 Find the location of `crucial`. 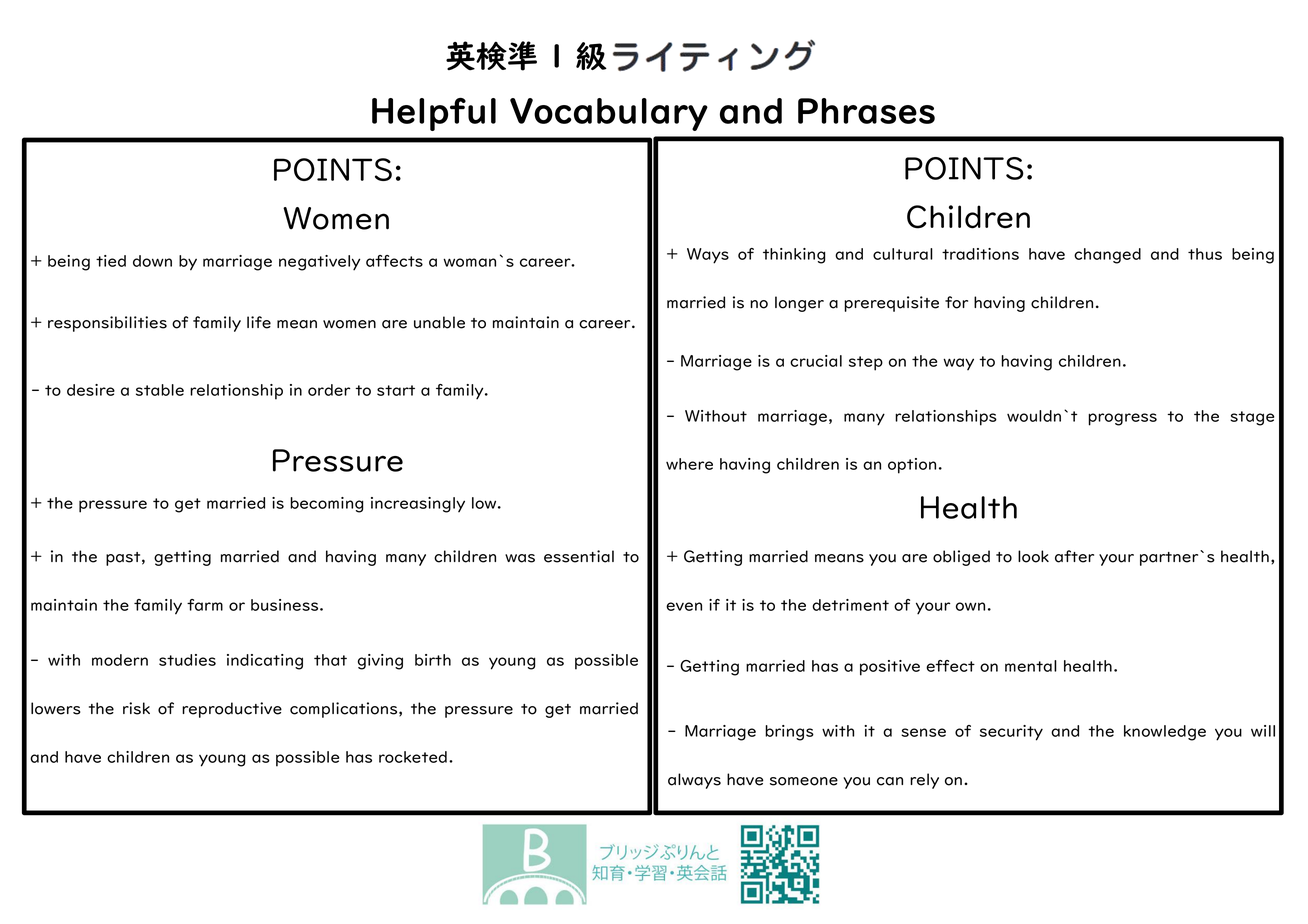

crucial is located at coordinates (816, 361).
